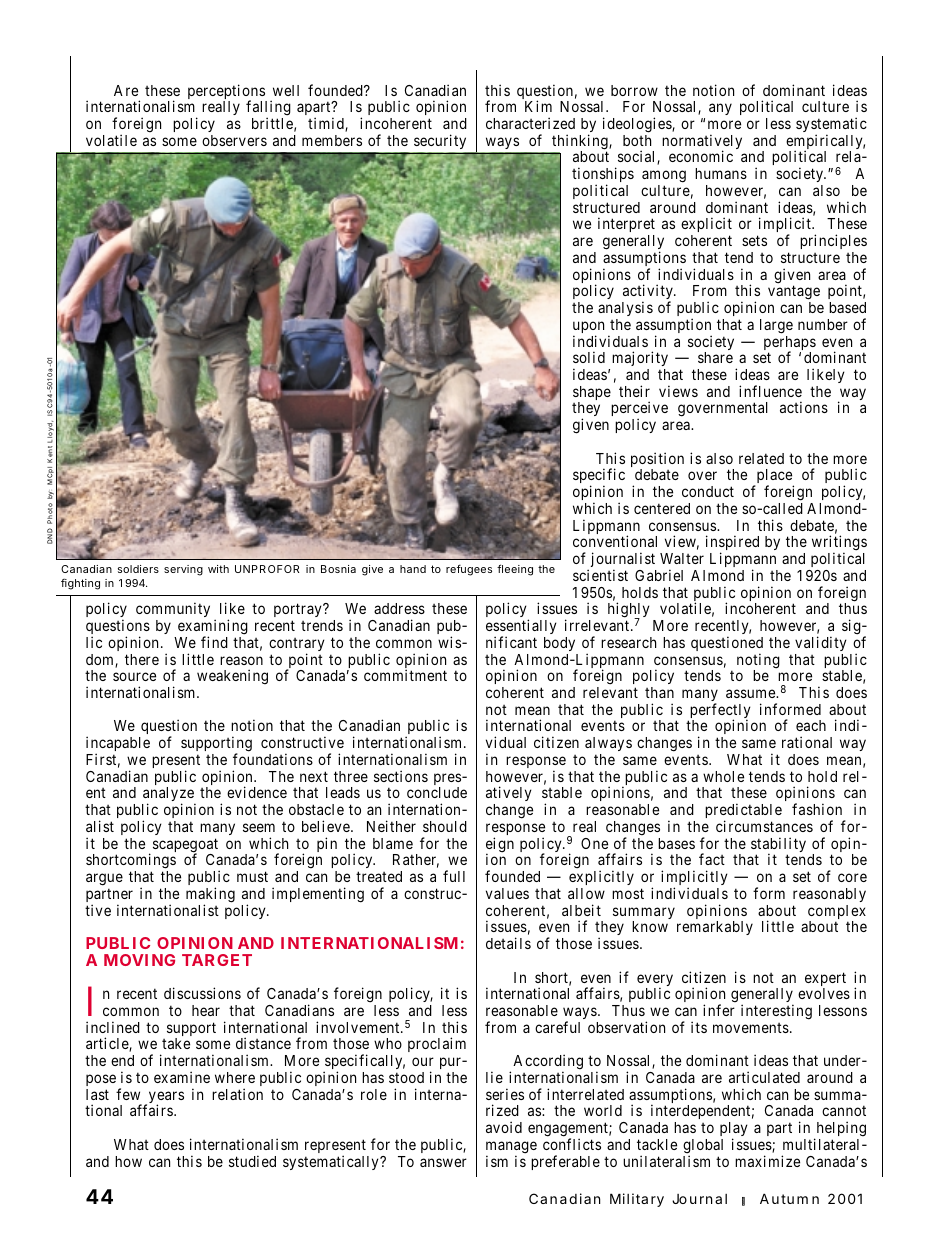 The width and height of the screenshot is (952, 1233). What do you see at coordinates (234, 140) in the screenshot?
I see `observers` at bounding box center [234, 140].
